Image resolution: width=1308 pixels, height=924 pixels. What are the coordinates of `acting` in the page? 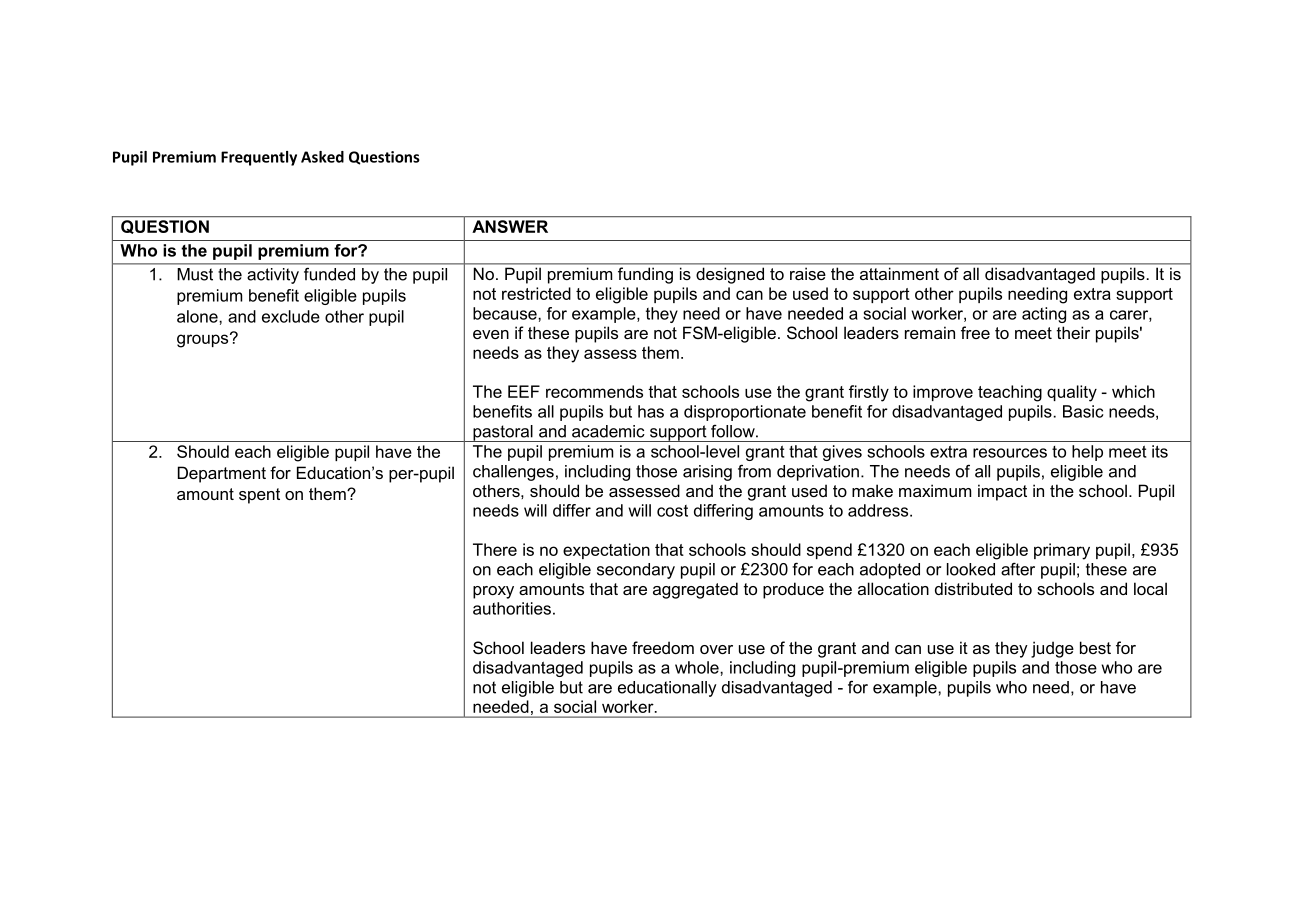 It's located at (1044, 315).
